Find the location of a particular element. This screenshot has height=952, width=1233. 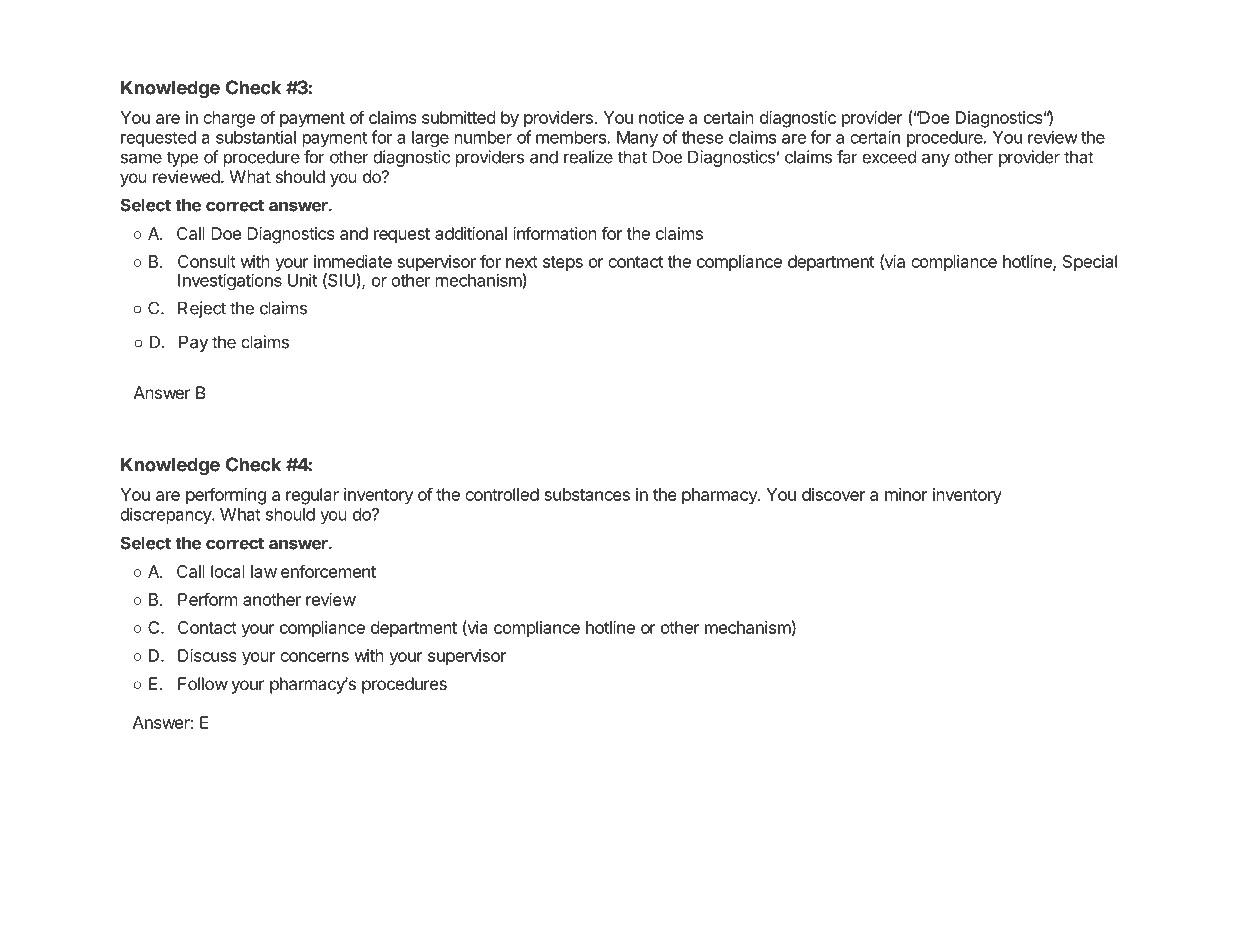

steps is located at coordinates (563, 264).
